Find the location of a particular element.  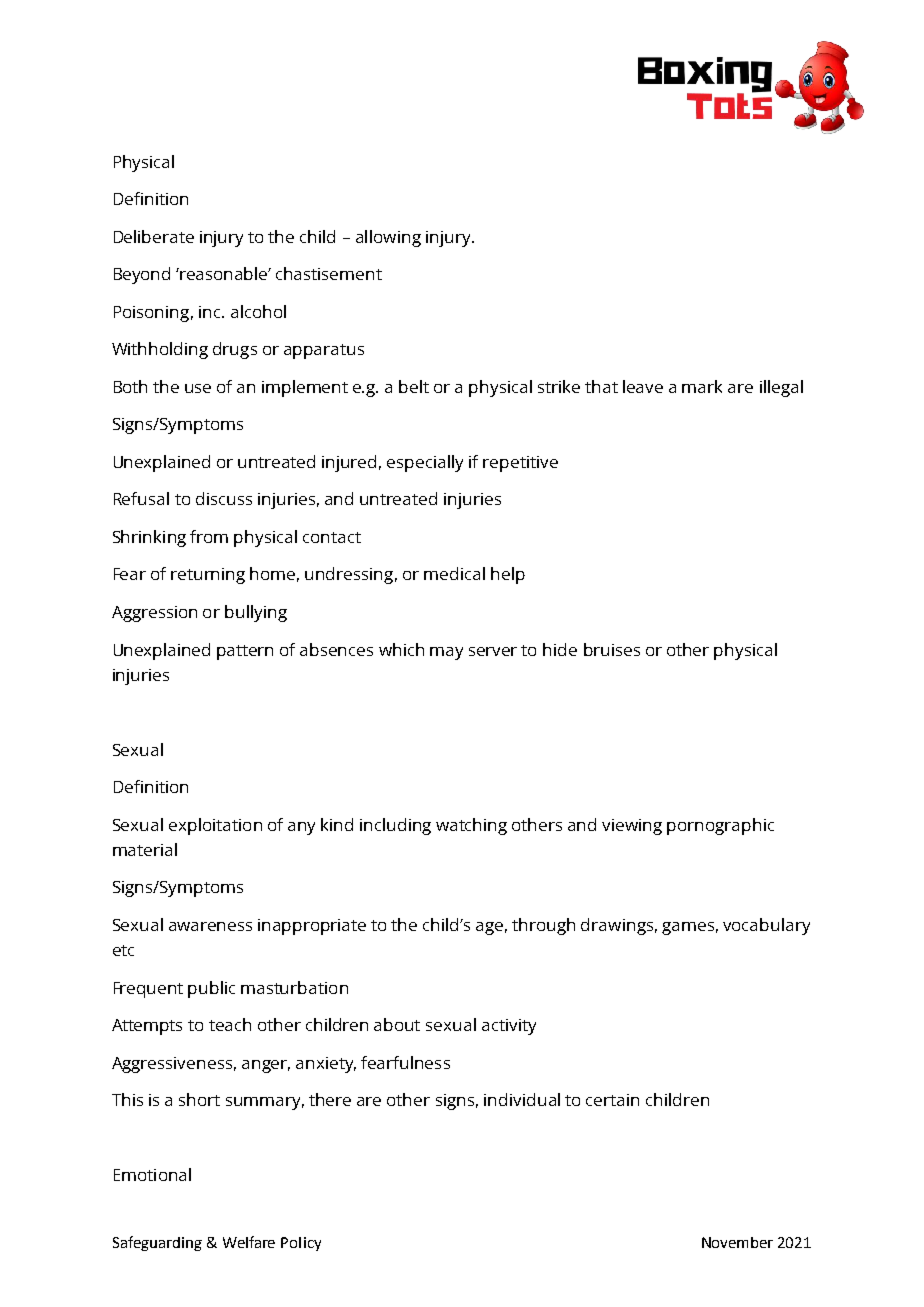

Policy is located at coordinates (301, 1244).
